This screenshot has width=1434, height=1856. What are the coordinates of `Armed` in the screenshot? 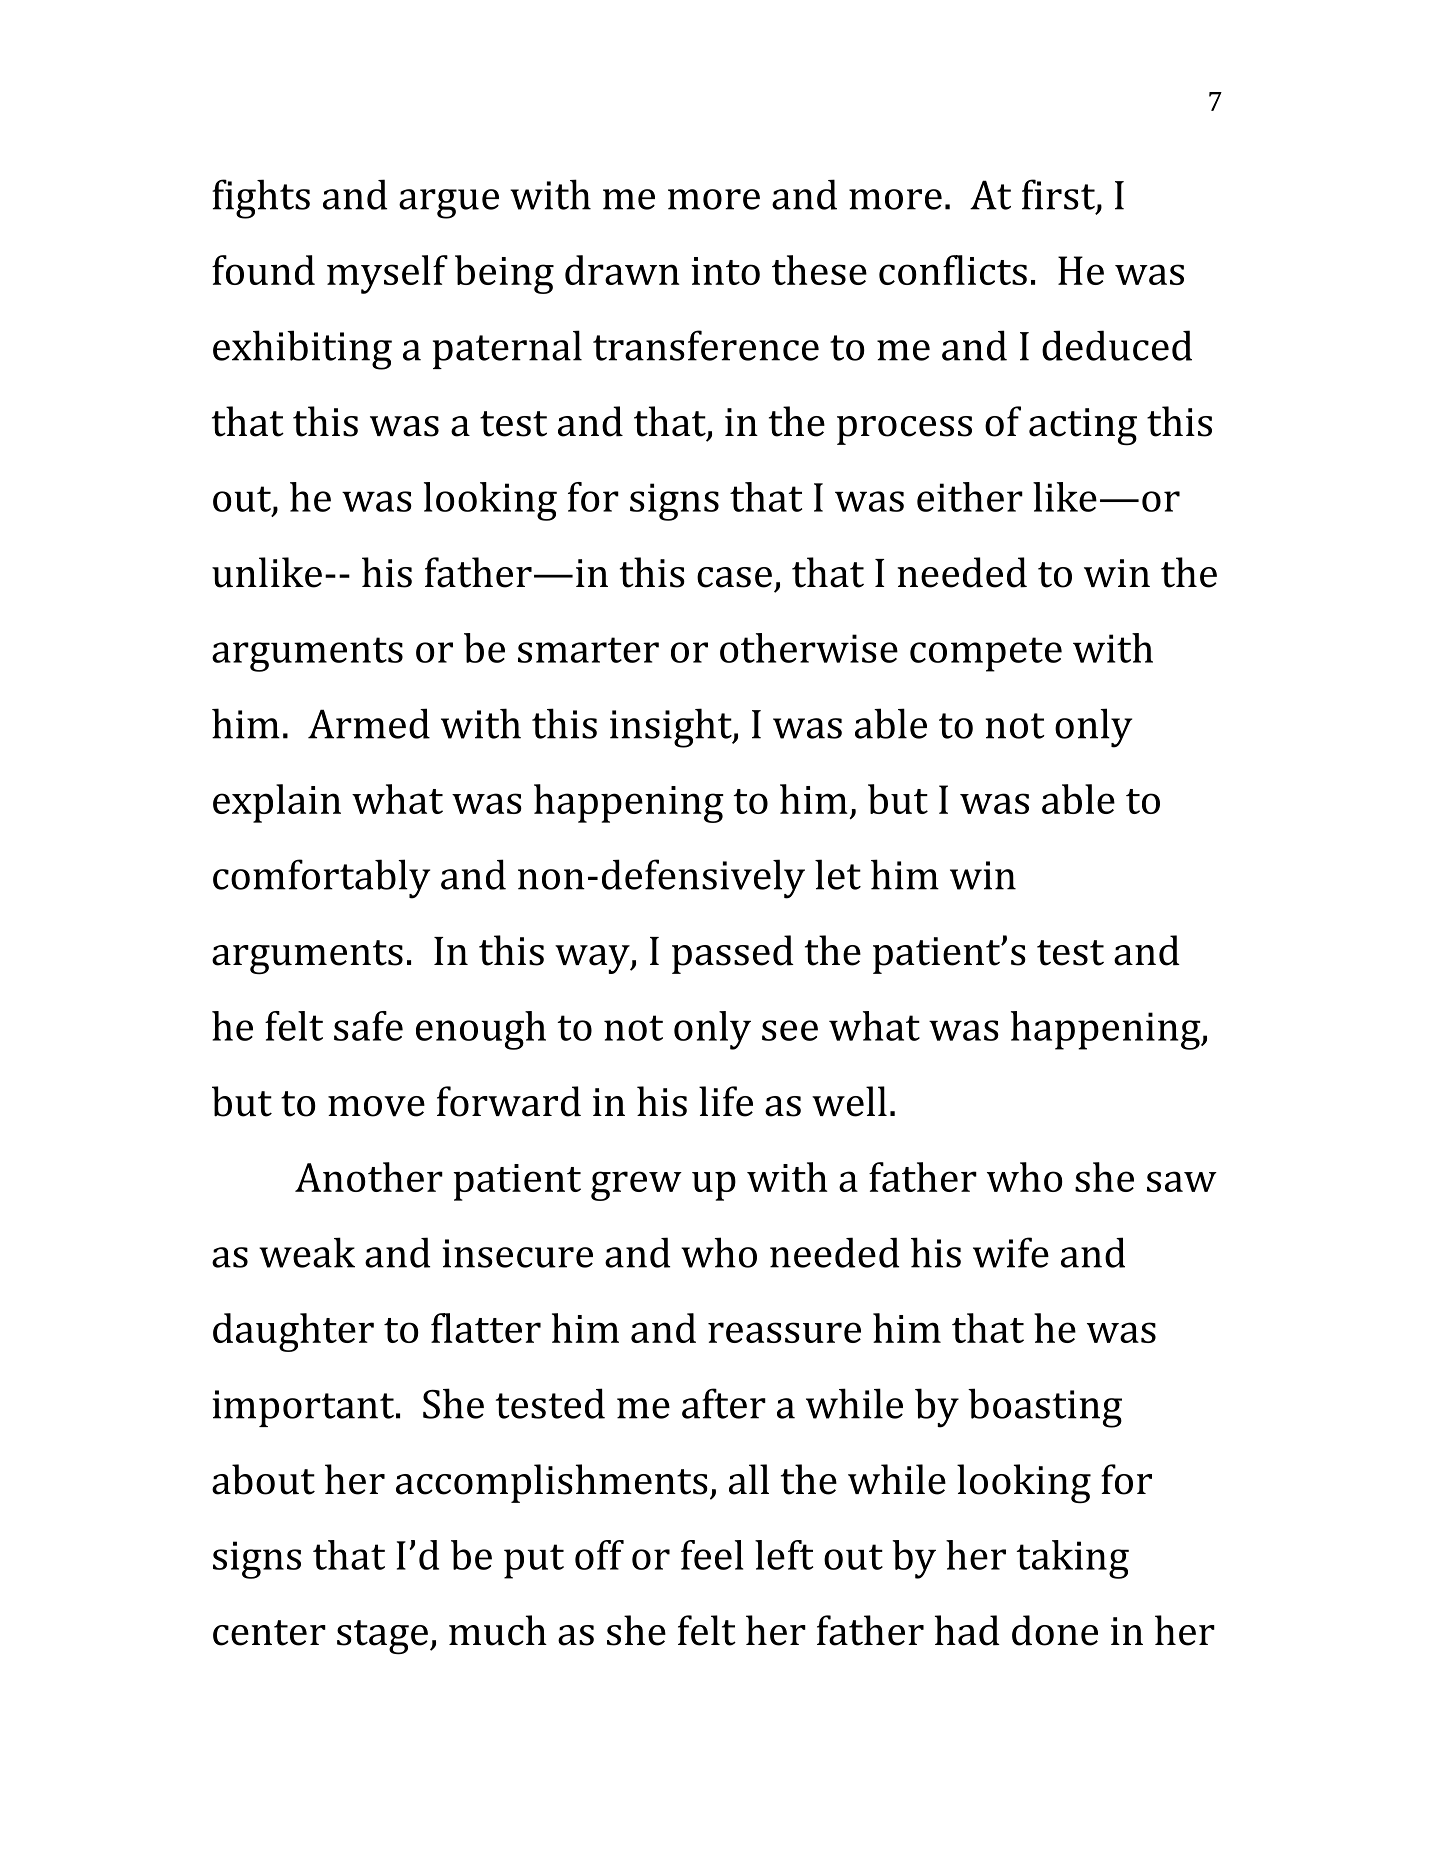 It's located at (369, 723).
